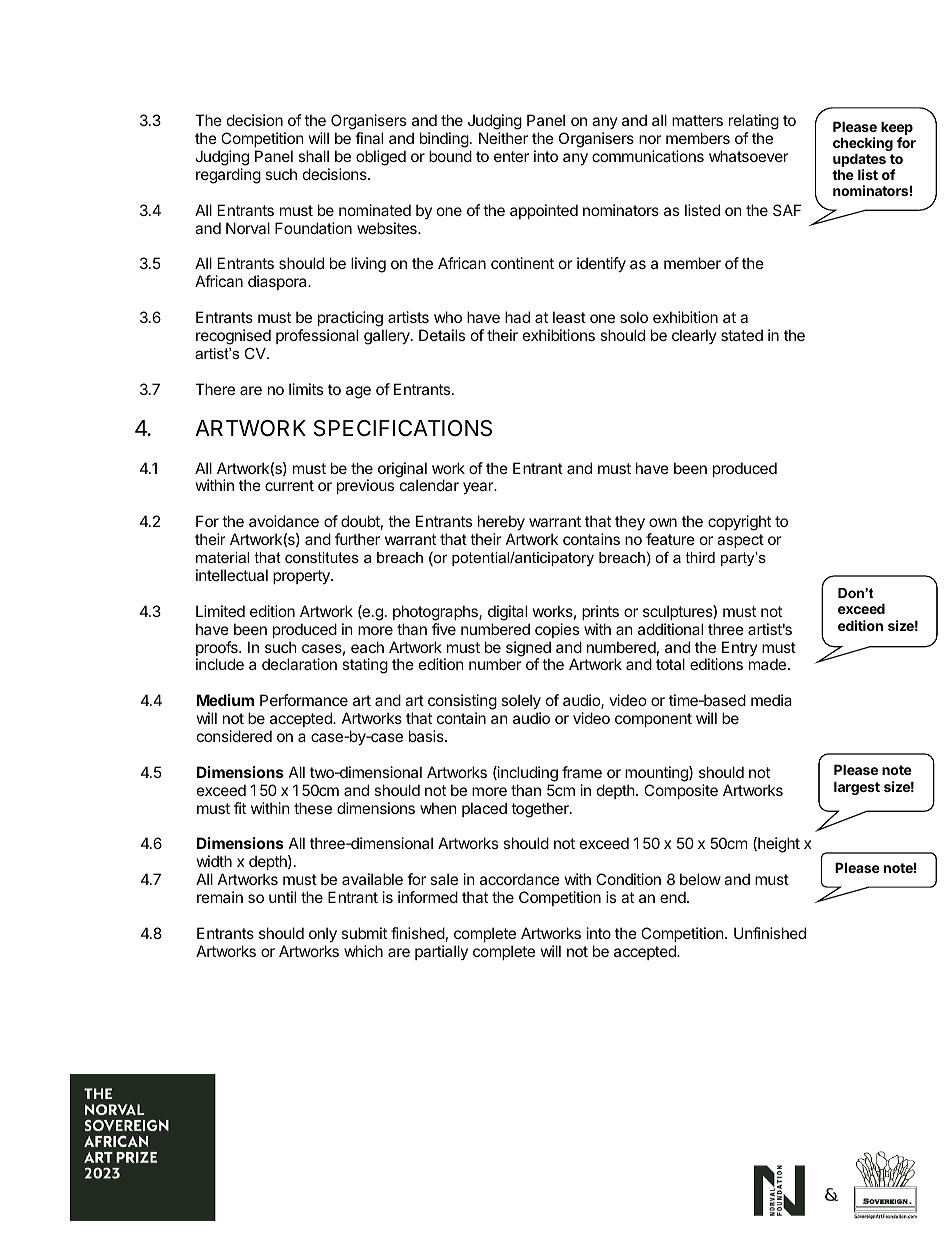 The image size is (952, 1233). I want to click on media, so click(771, 700).
